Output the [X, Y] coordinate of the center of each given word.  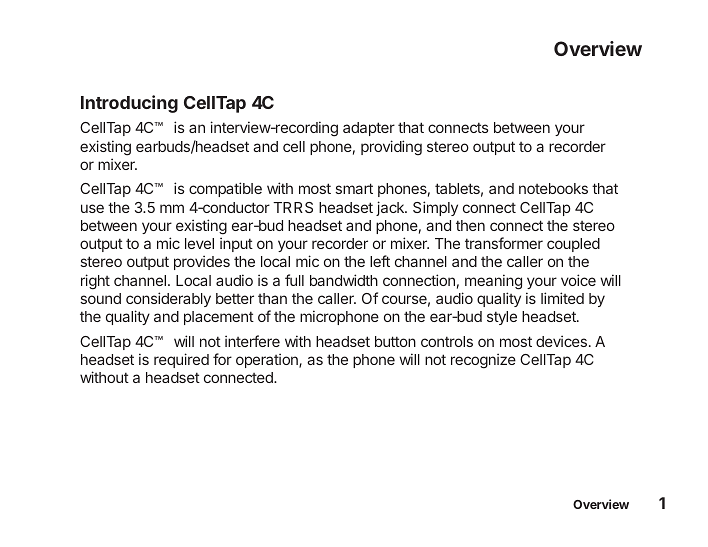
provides [202, 262]
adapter [369, 129]
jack [391, 208]
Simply [435, 208]
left [380, 261]
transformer [504, 243]
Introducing [129, 104]
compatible [225, 189]
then [470, 225]
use [92, 208]
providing [391, 148]
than [272, 298]
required [181, 360]
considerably [168, 299]
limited [562, 298]
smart [354, 188]
